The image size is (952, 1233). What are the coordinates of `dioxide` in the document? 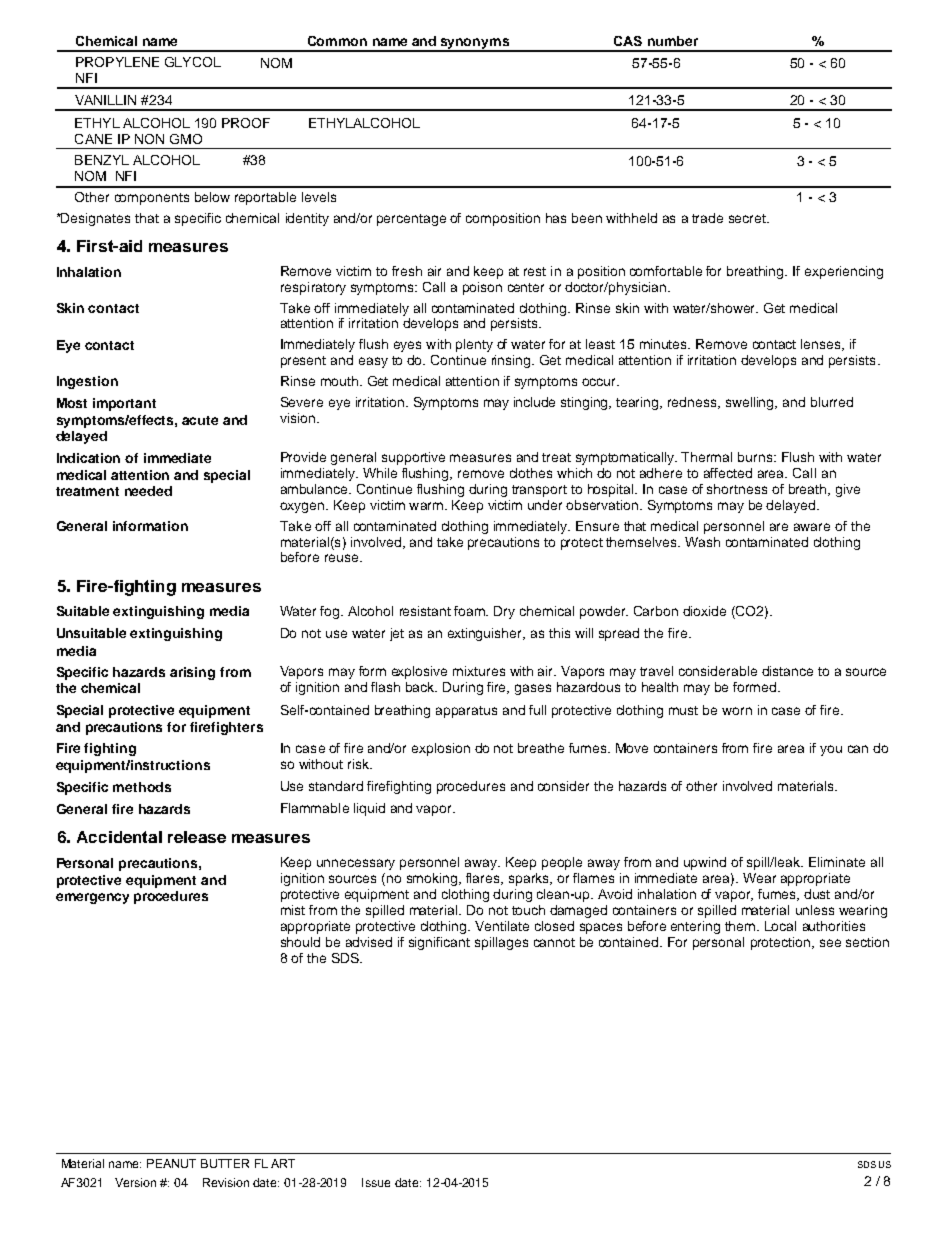 It's located at (704, 611).
